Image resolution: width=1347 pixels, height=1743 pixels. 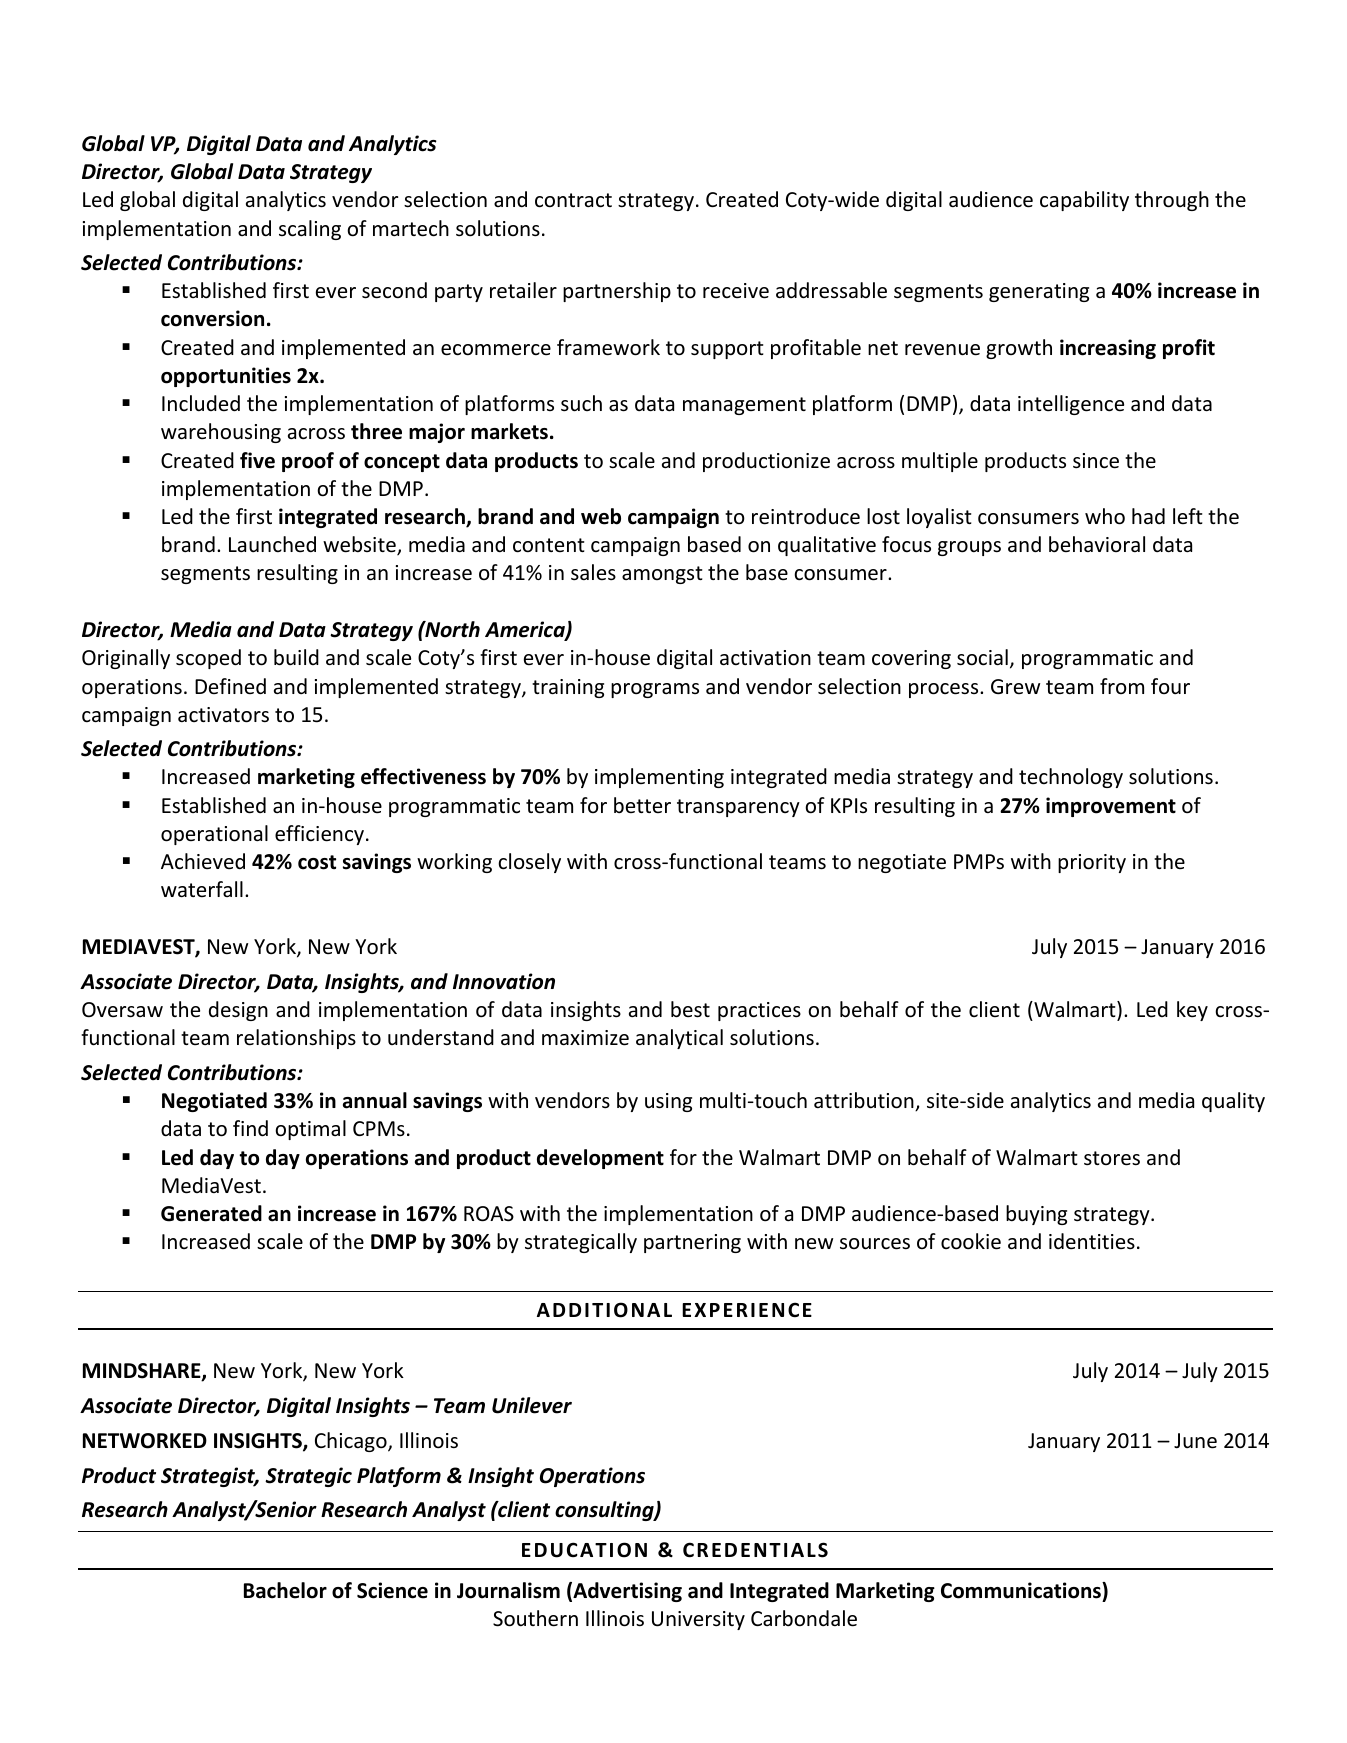 I want to click on capability, so click(x=1084, y=201).
